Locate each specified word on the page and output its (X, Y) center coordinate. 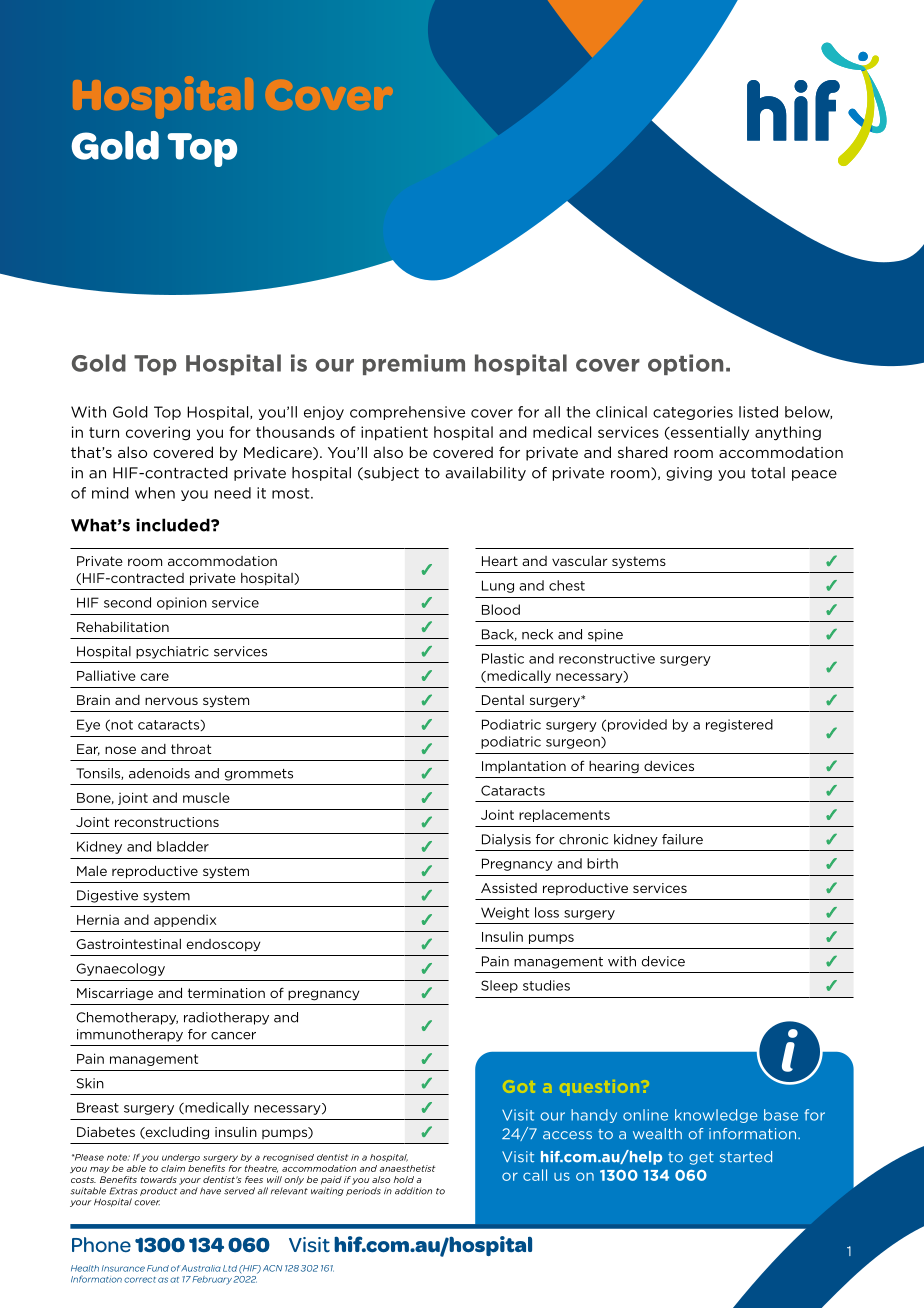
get (701, 1158)
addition (413, 1191)
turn (104, 432)
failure (682, 839)
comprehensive (407, 413)
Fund (158, 1268)
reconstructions (167, 822)
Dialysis (506, 840)
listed (758, 412)
